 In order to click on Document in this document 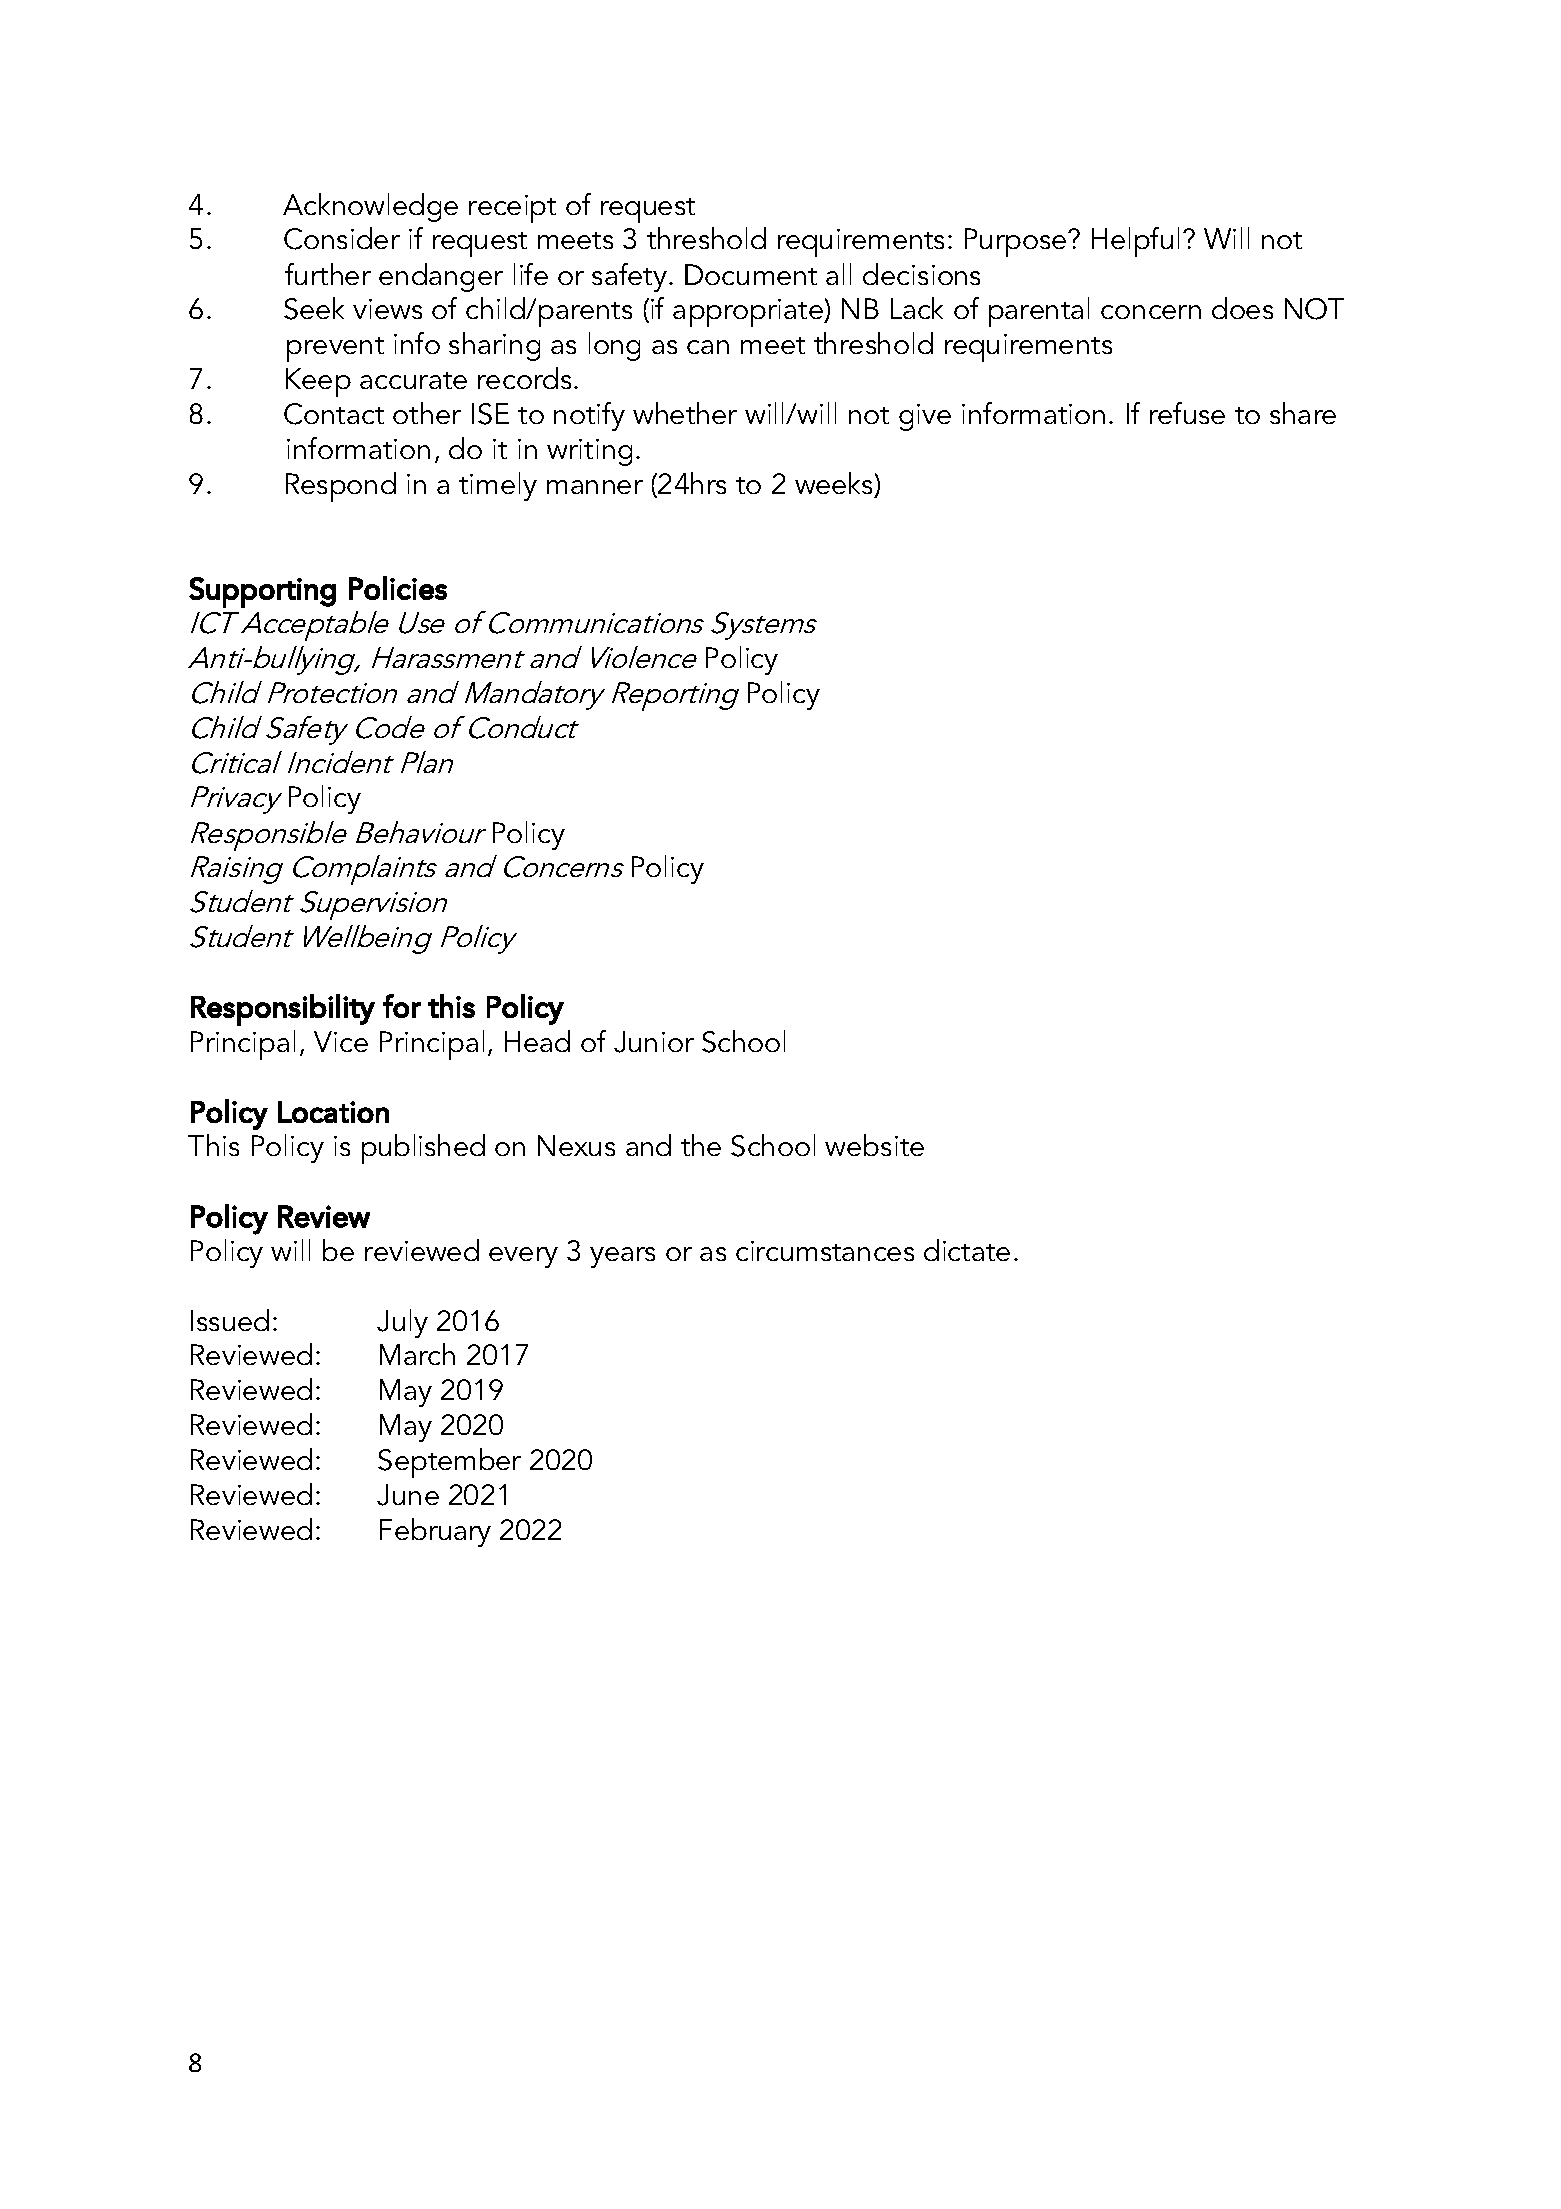, I will do `click(751, 274)`.
